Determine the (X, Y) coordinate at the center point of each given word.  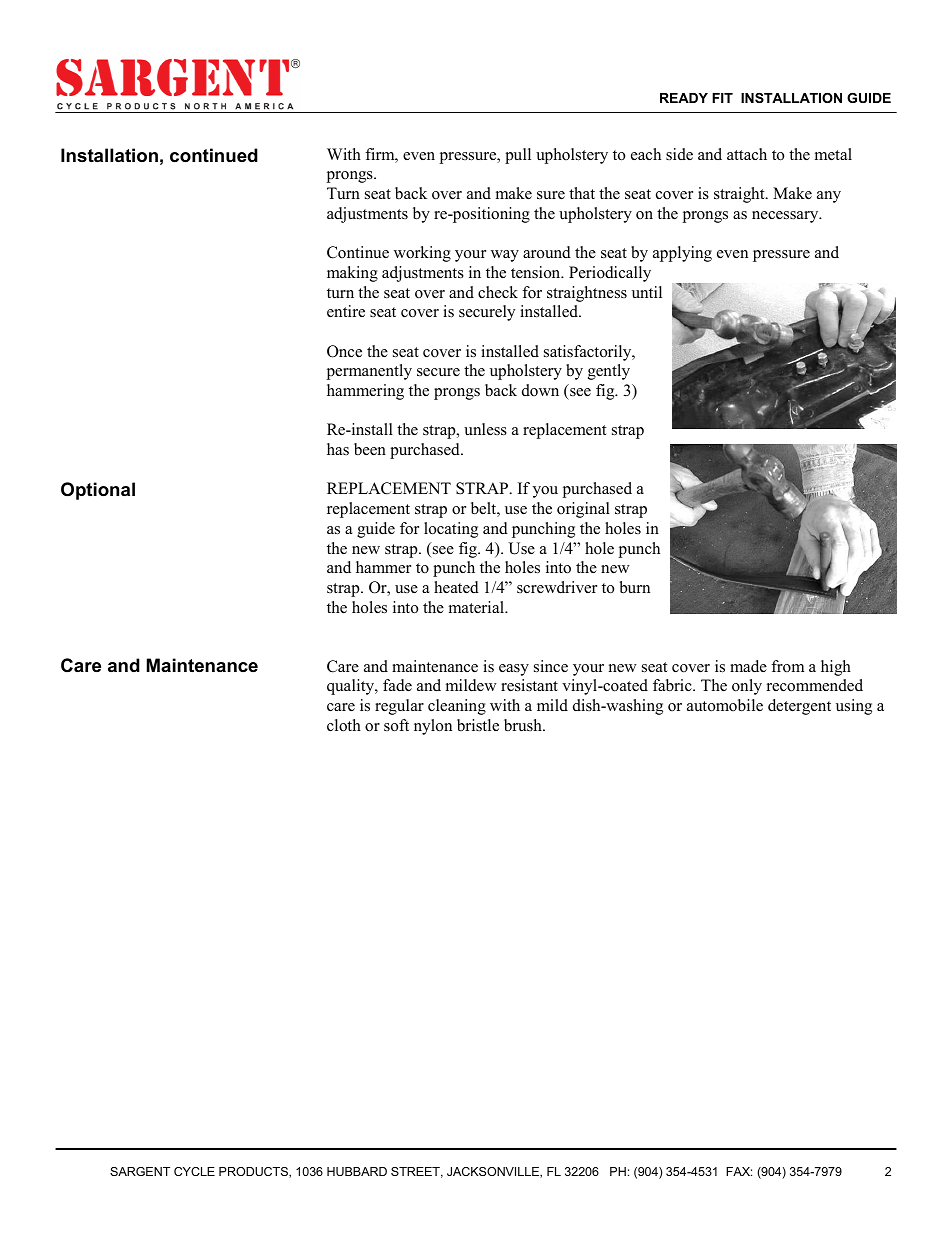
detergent (799, 707)
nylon (433, 727)
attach (747, 154)
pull (518, 156)
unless (485, 429)
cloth (344, 725)
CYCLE (194, 1171)
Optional (98, 491)
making (352, 274)
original (583, 510)
